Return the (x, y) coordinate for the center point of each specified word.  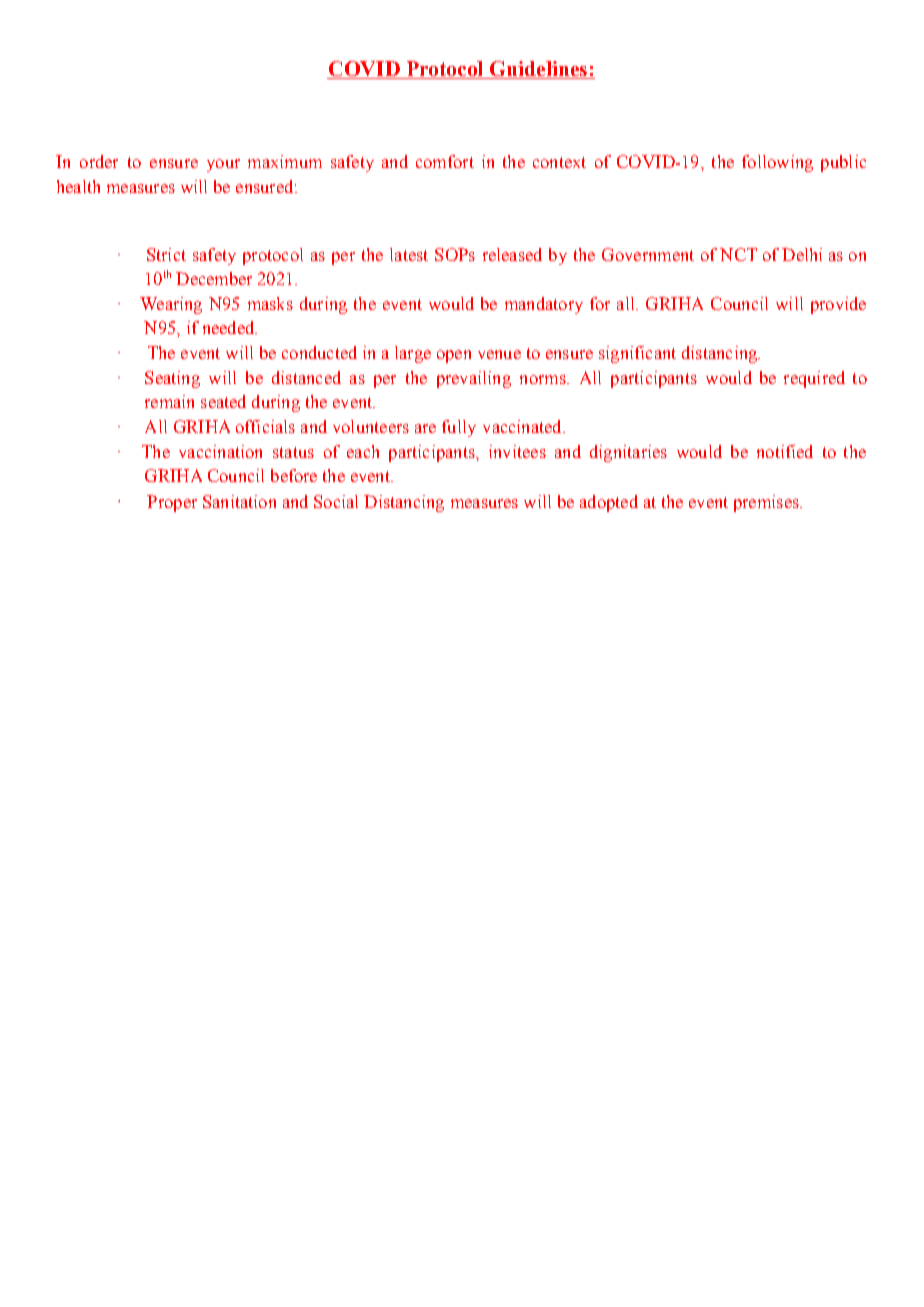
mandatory (544, 305)
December (214, 278)
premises (767, 503)
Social (336, 501)
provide (838, 305)
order (99, 161)
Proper (172, 503)
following (777, 163)
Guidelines (538, 70)
